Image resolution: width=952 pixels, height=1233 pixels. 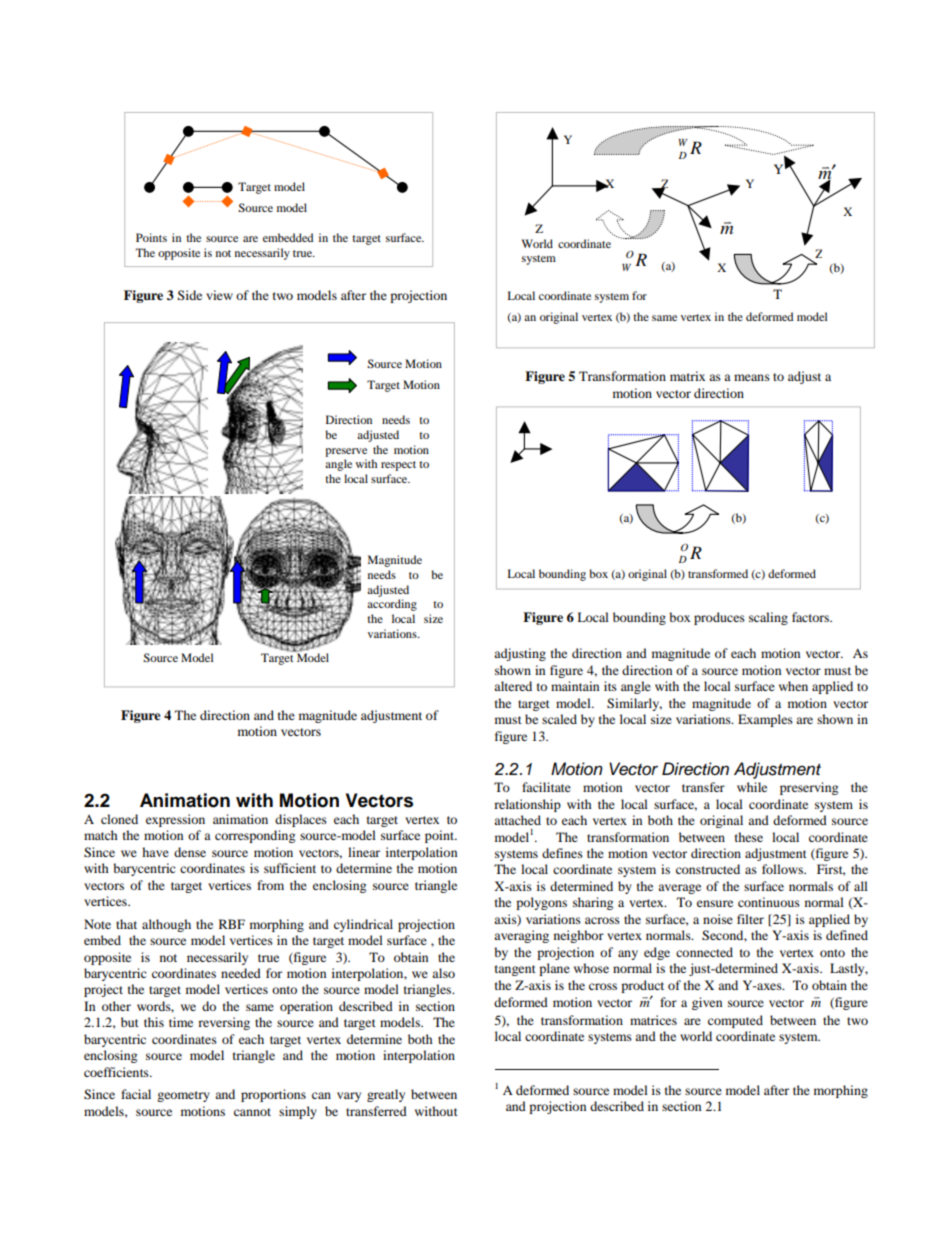 I want to click on according, so click(x=392, y=605).
